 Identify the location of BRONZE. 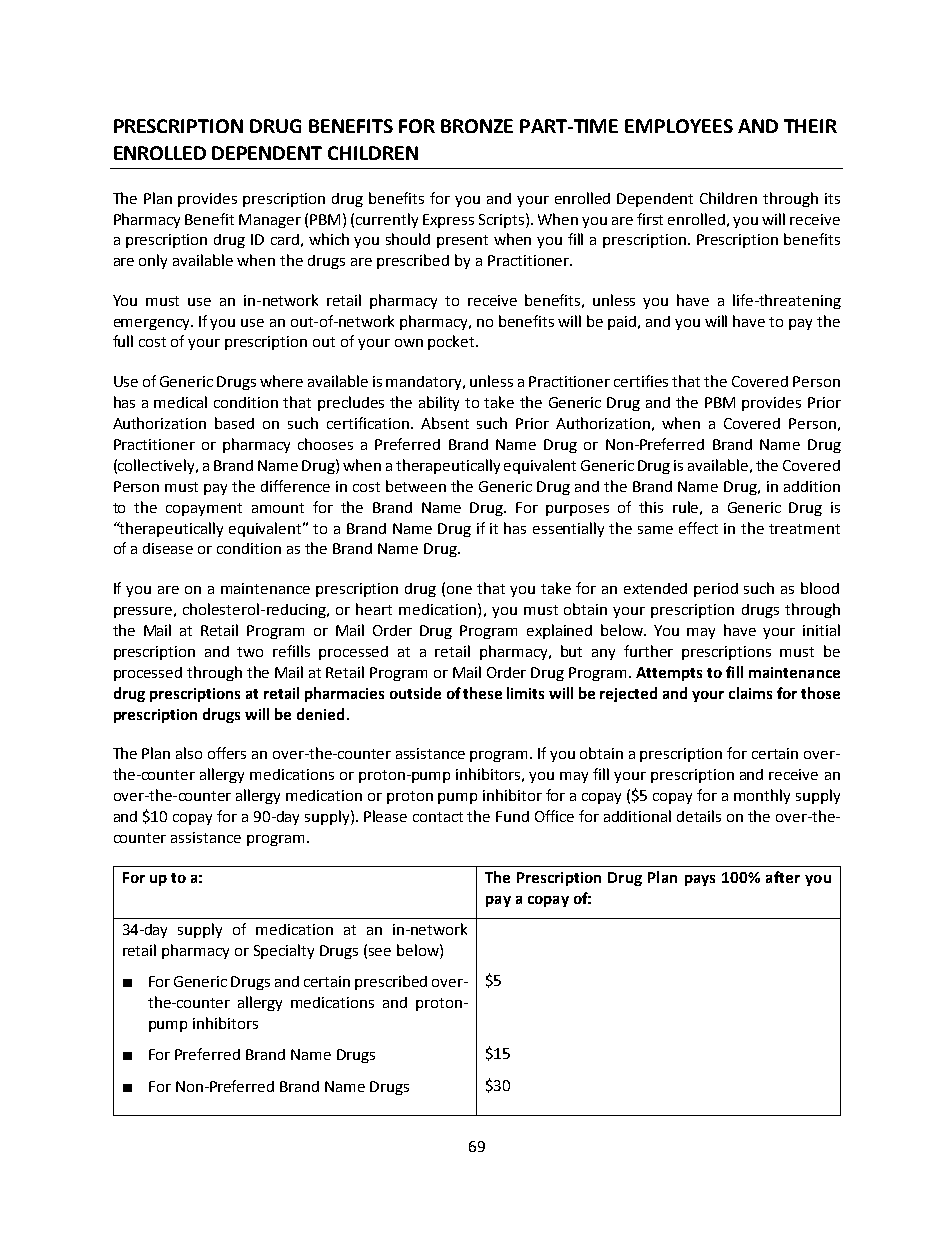
(477, 126).
